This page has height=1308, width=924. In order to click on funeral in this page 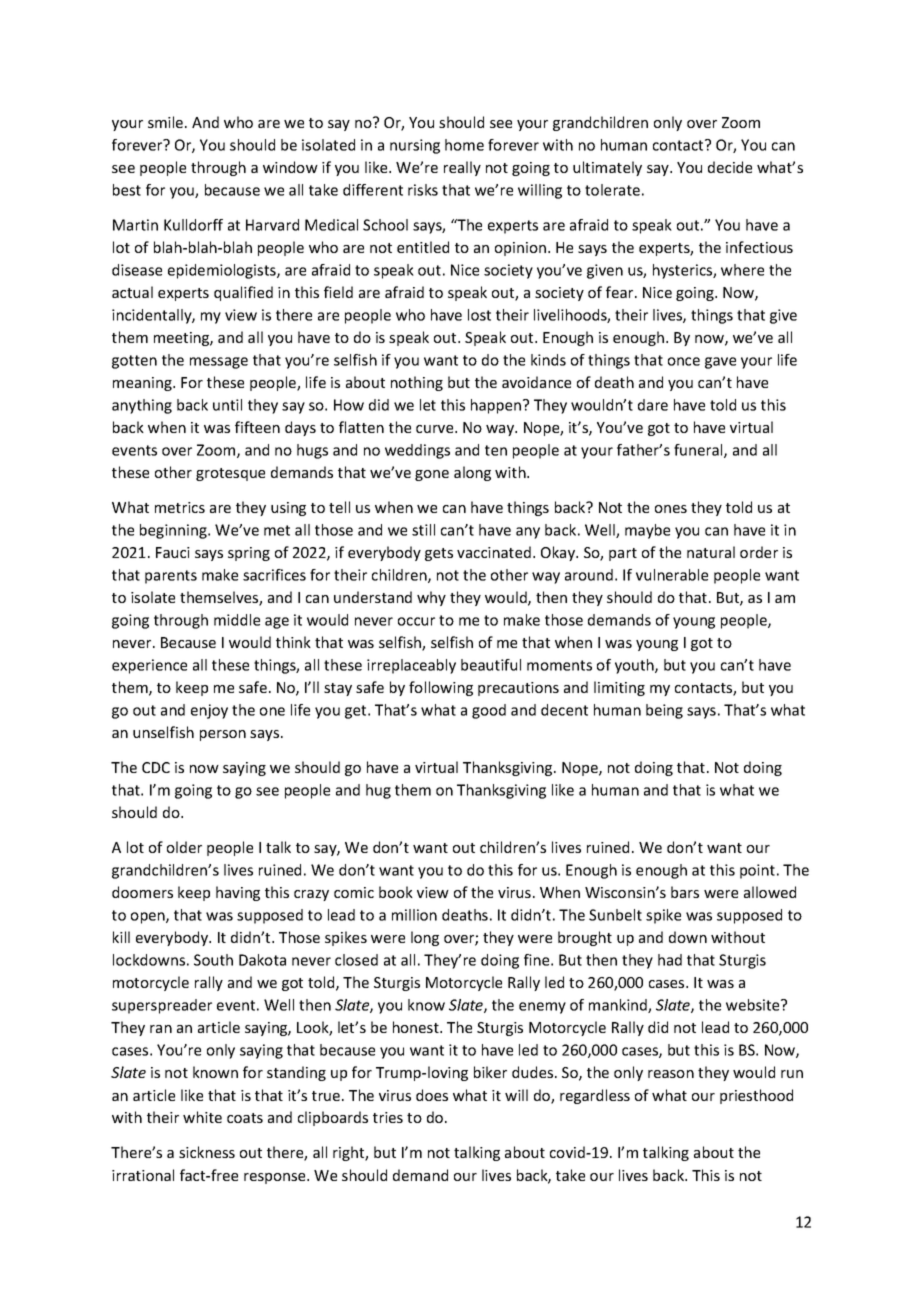, I will do `click(699, 451)`.
